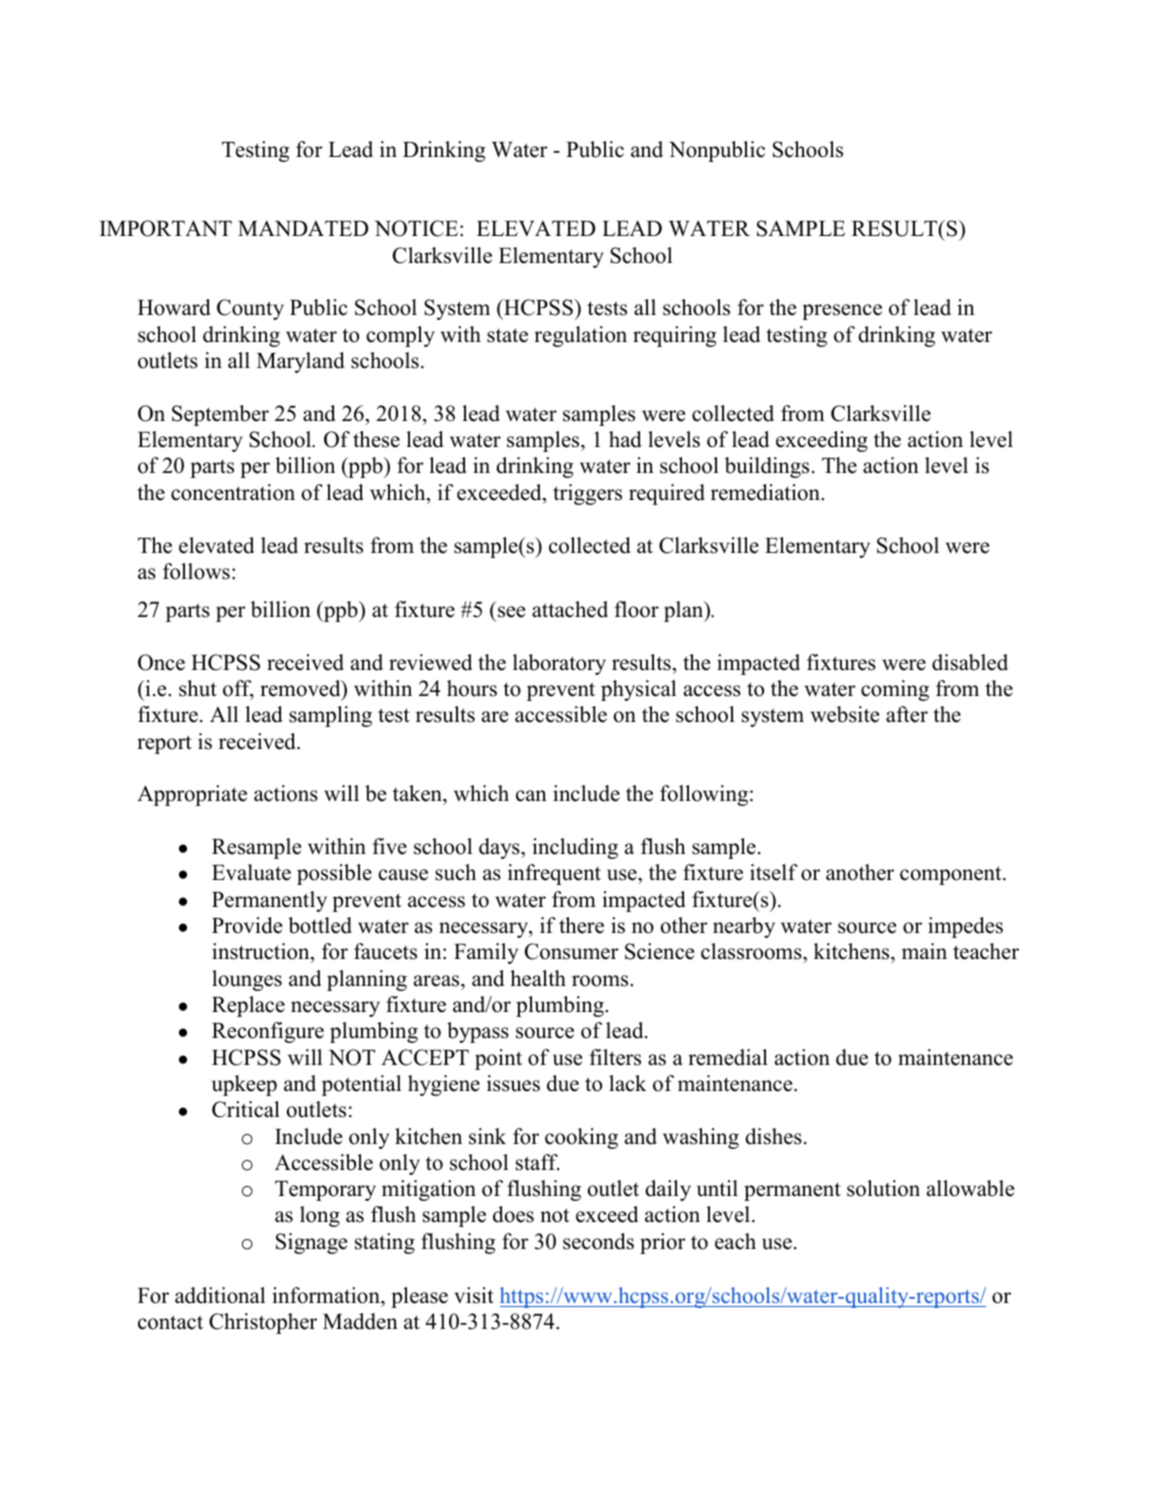 The image size is (1167, 1511). Describe the element at coordinates (303, 228) in the image. I see `MANDATED` at that location.
